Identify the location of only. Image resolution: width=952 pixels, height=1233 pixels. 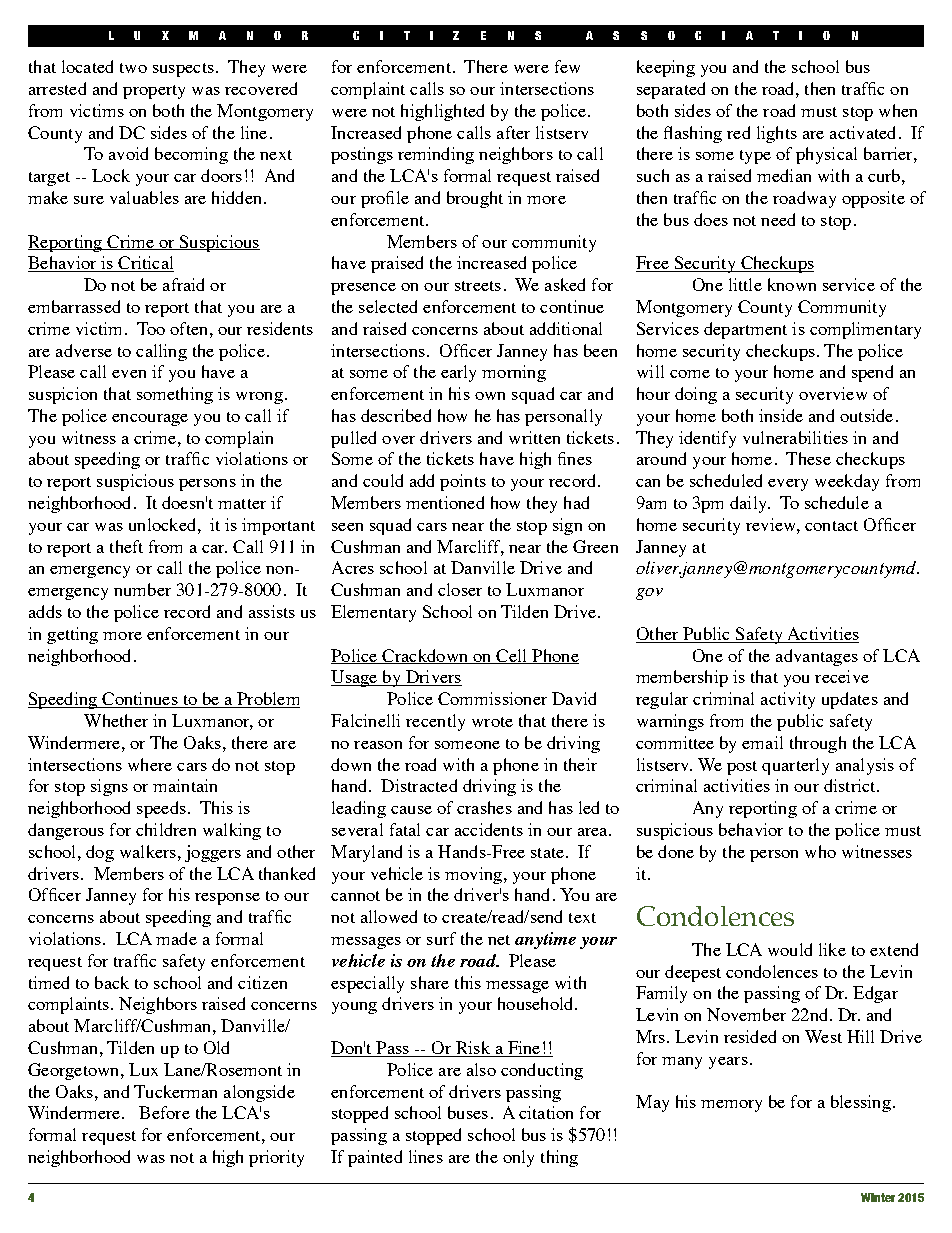
(518, 1158).
